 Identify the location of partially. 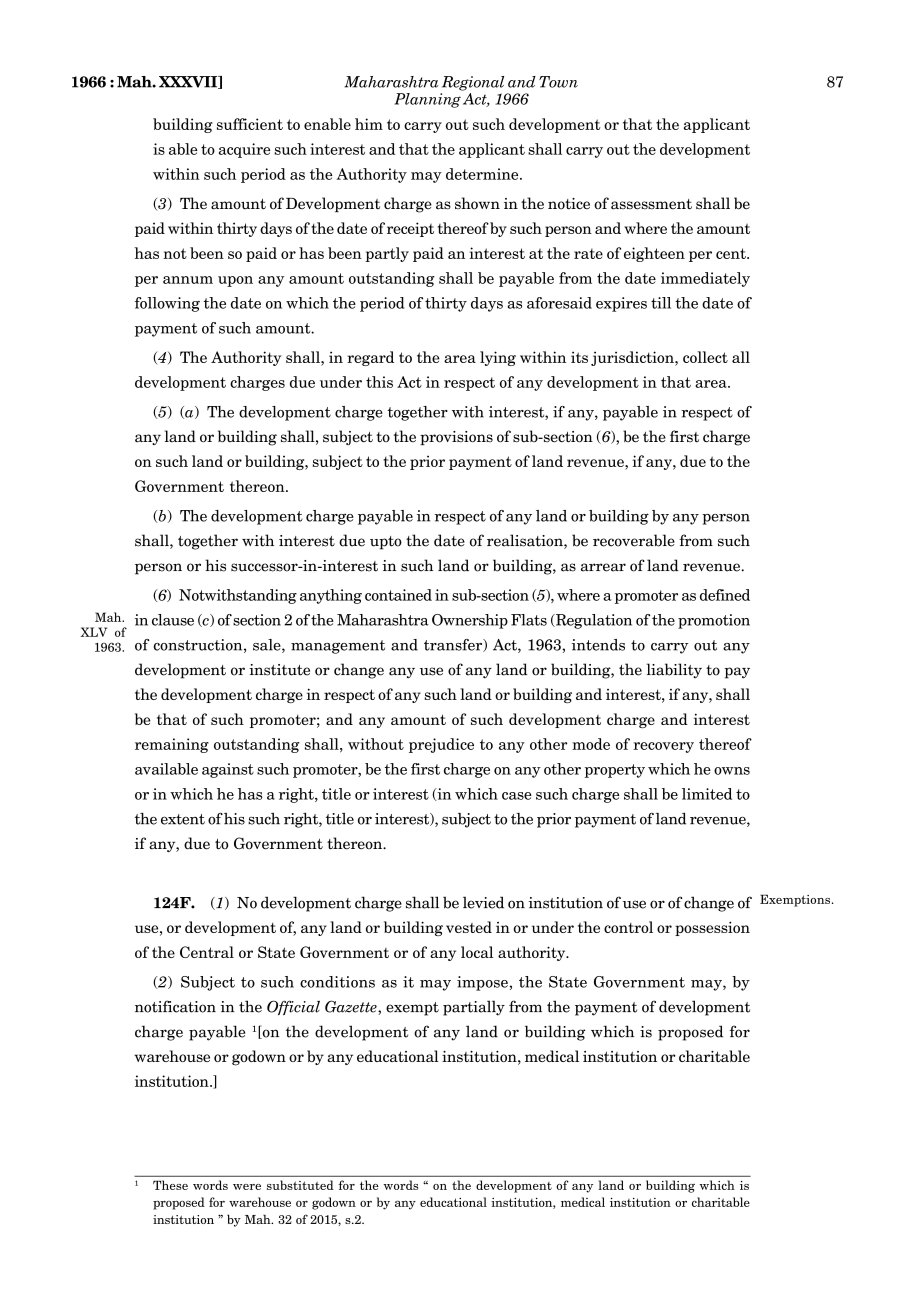
(474, 1008).
